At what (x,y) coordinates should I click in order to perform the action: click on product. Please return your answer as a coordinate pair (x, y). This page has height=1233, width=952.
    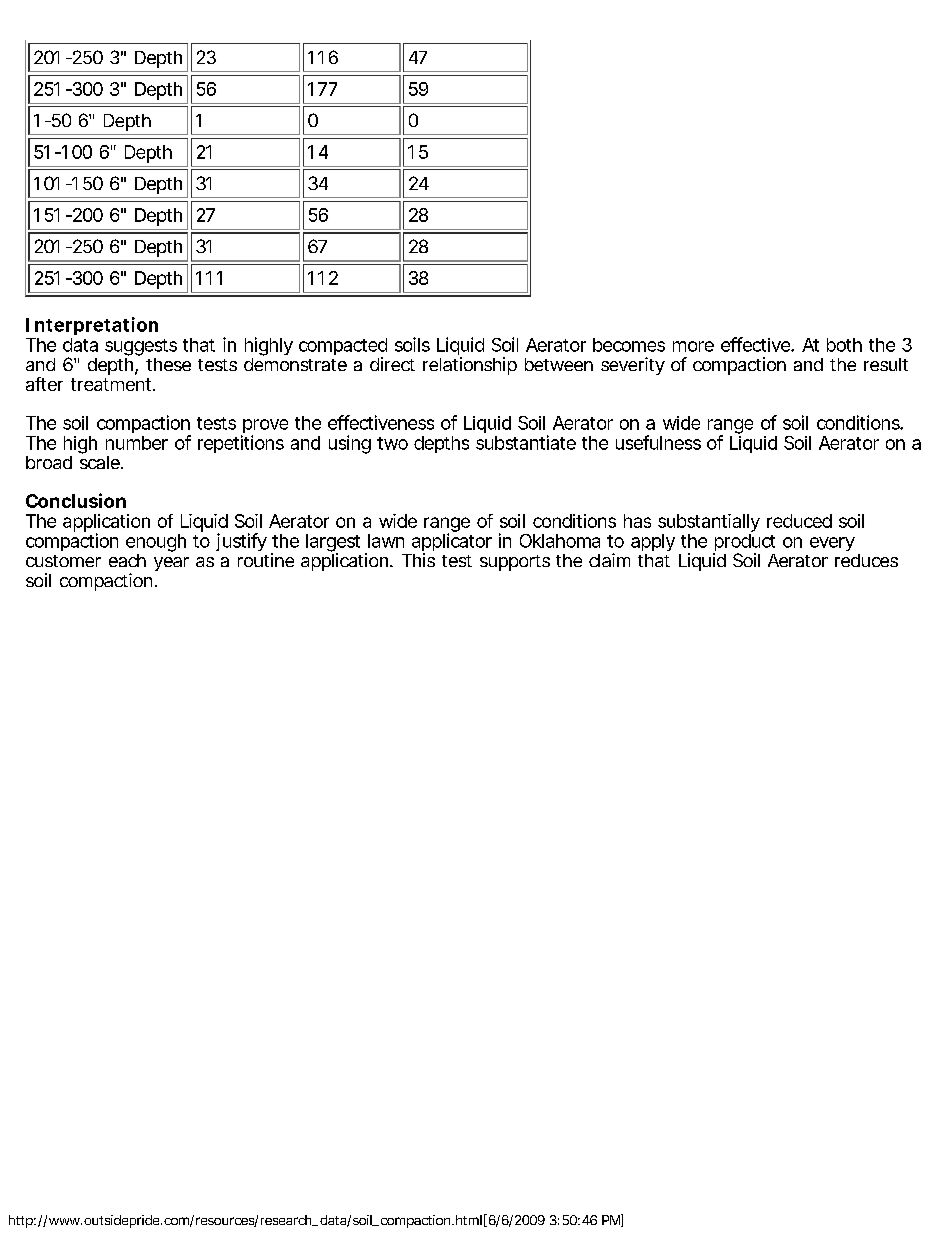
    Looking at the image, I should click on (744, 544).
